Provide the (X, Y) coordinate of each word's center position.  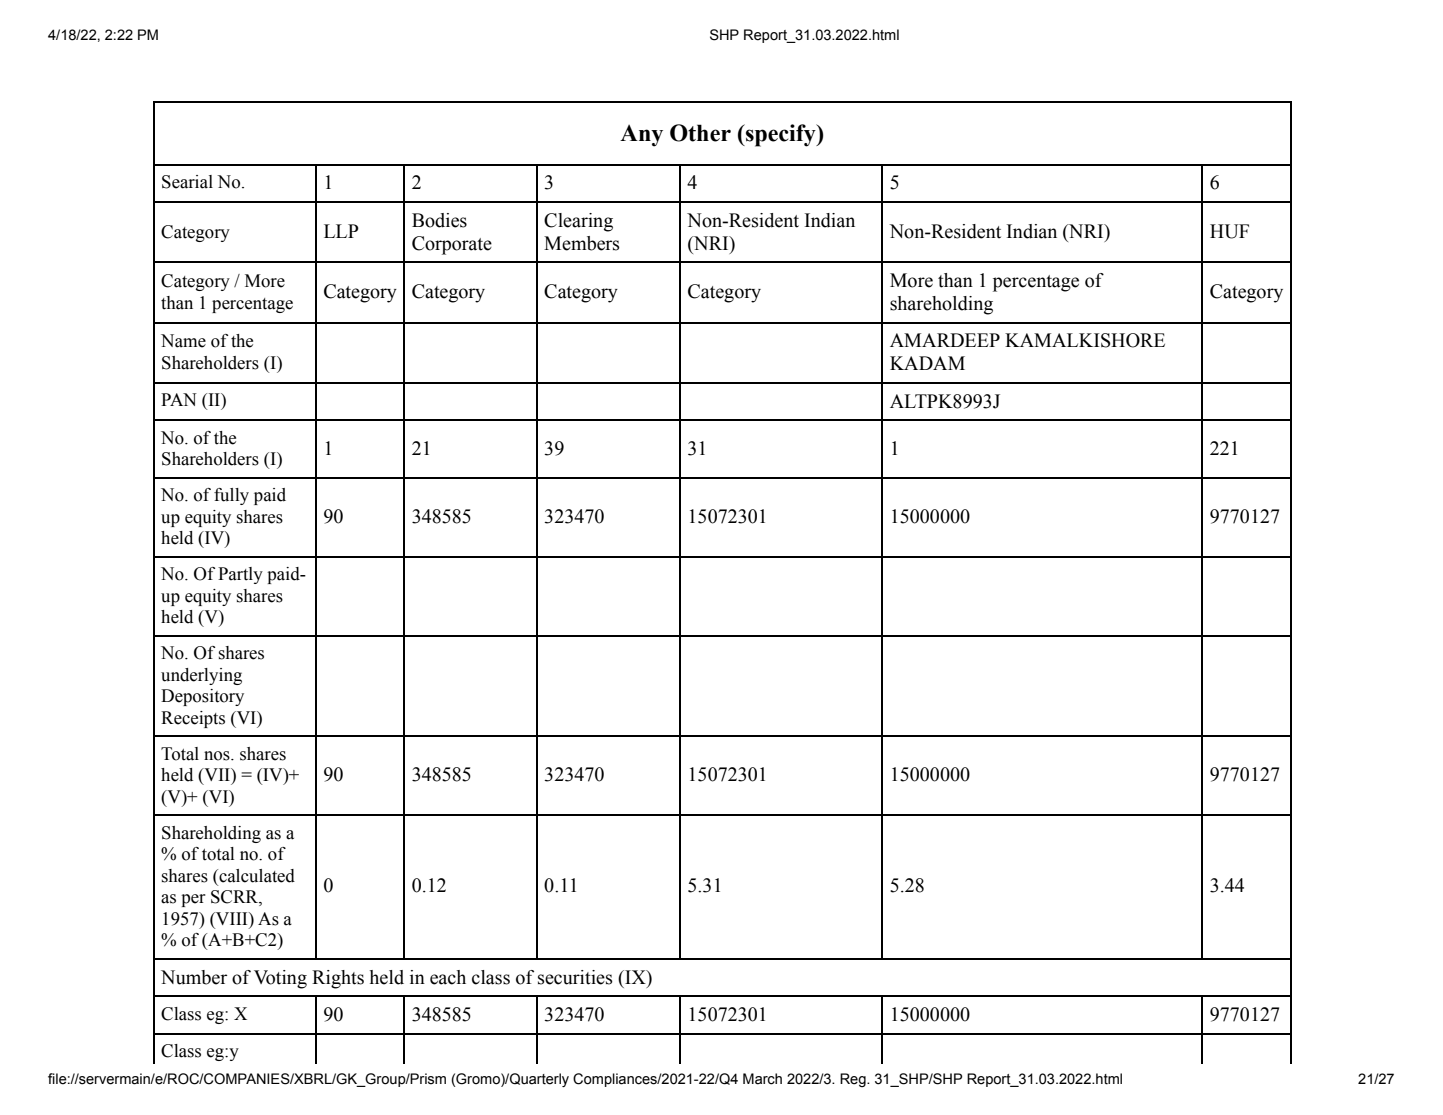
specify (781, 135)
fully (231, 496)
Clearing (578, 222)
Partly (240, 575)
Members (582, 243)
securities (575, 977)
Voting (280, 979)
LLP (341, 231)
